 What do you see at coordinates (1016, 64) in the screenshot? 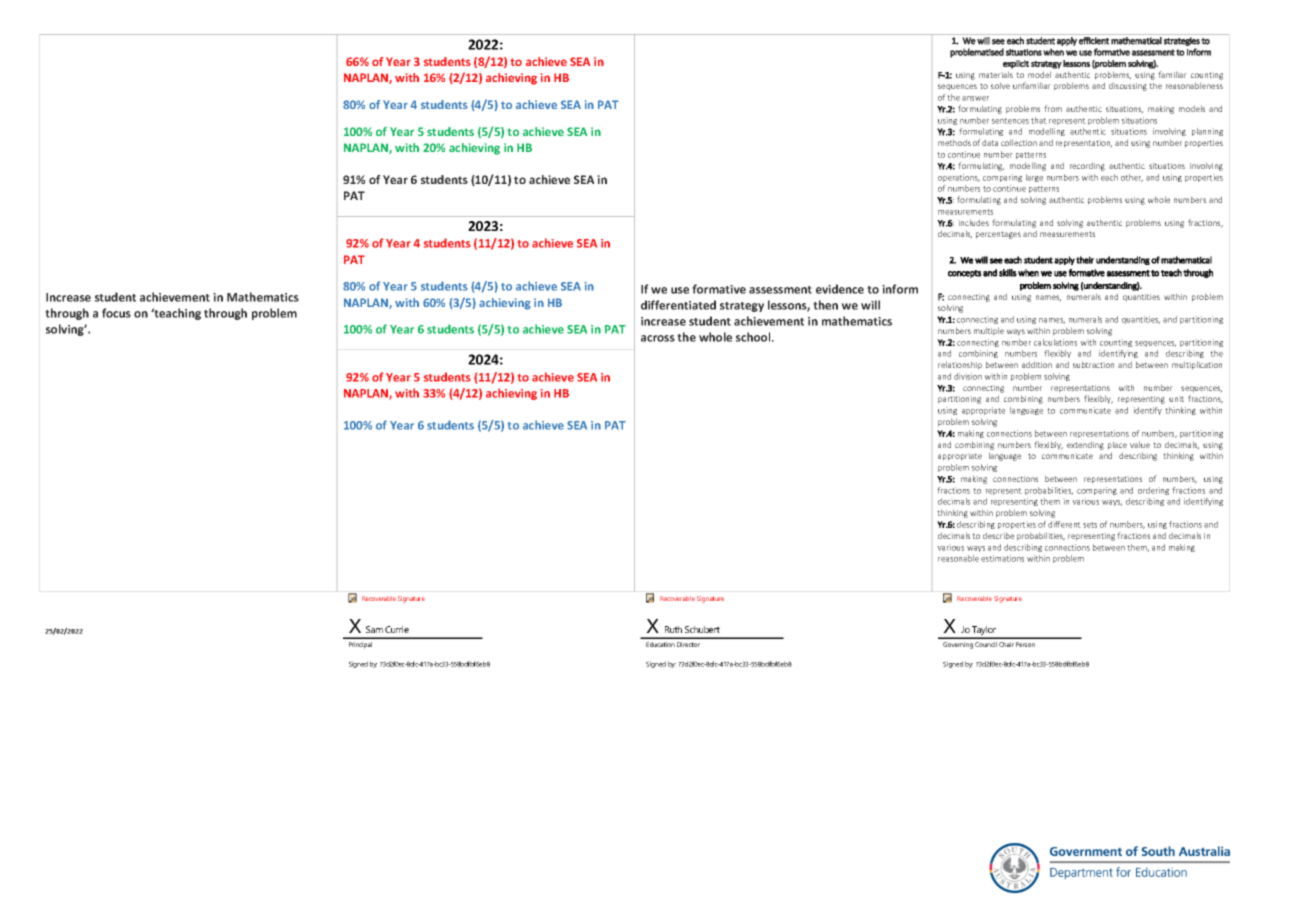
I see `explicit` at bounding box center [1016, 64].
